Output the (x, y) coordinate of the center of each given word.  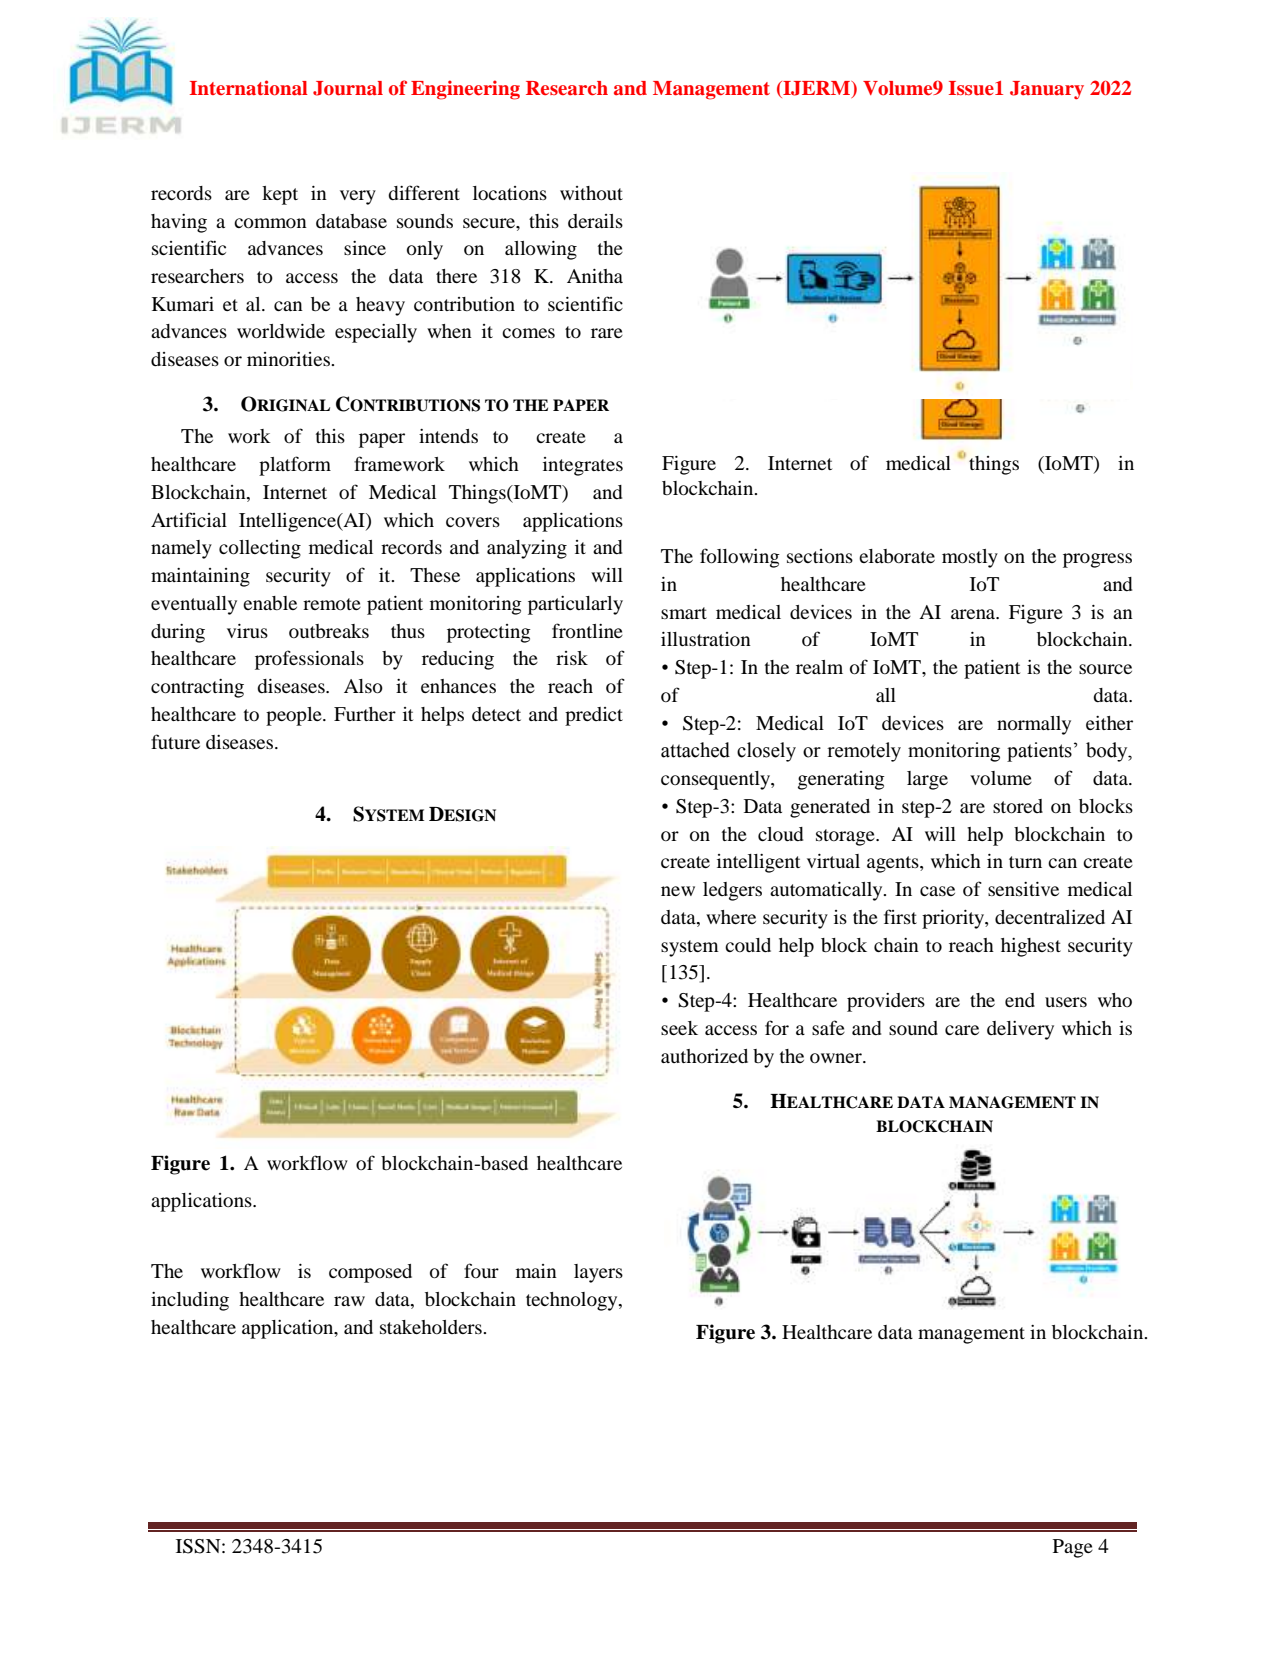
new (678, 891)
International (249, 88)
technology (573, 1301)
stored (1018, 806)
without (591, 193)
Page (1073, 1548)
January (1047, 90)
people (295, 716)
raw (349, 1301)
